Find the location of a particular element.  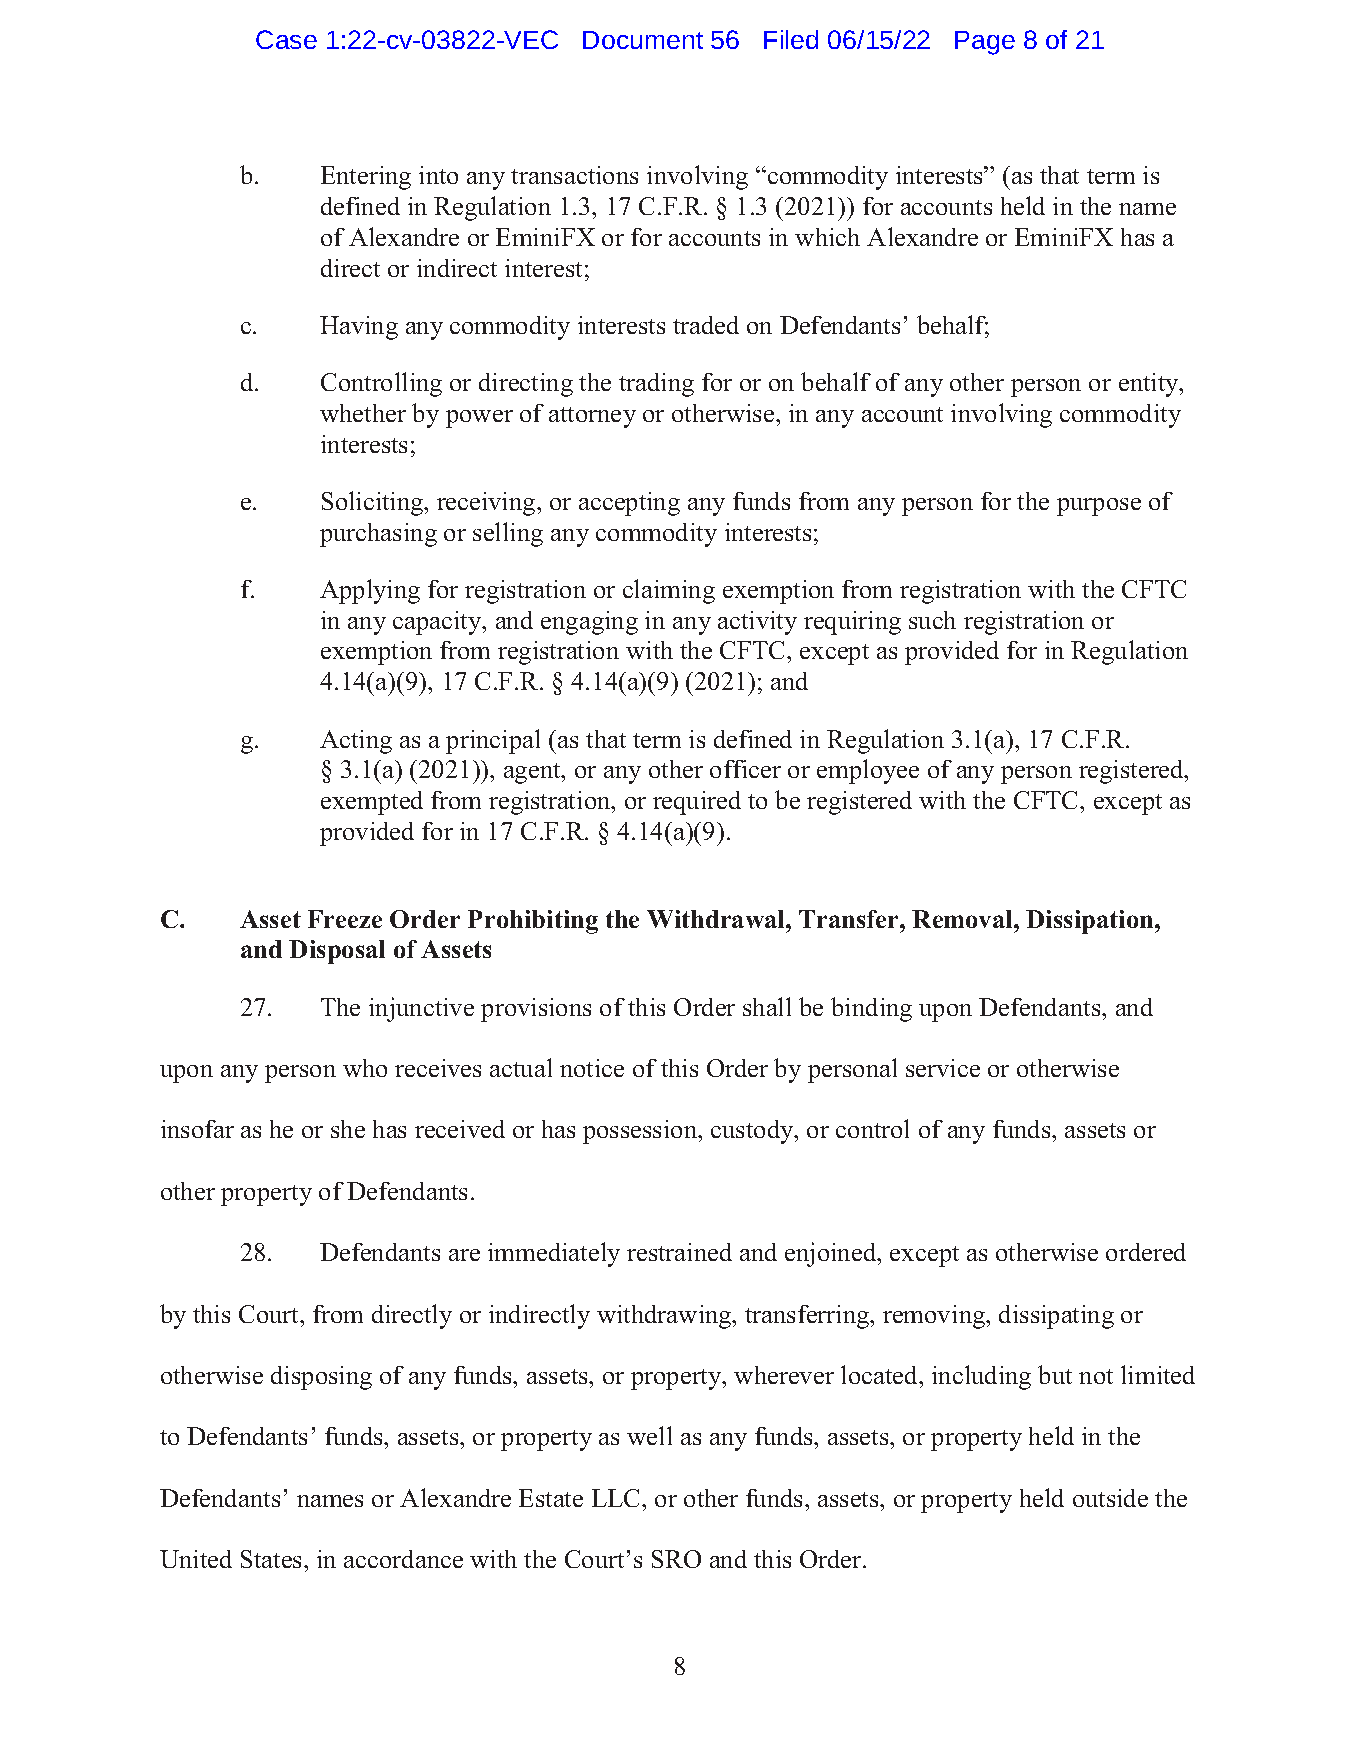

Case is located at coordinates (286, 39).
